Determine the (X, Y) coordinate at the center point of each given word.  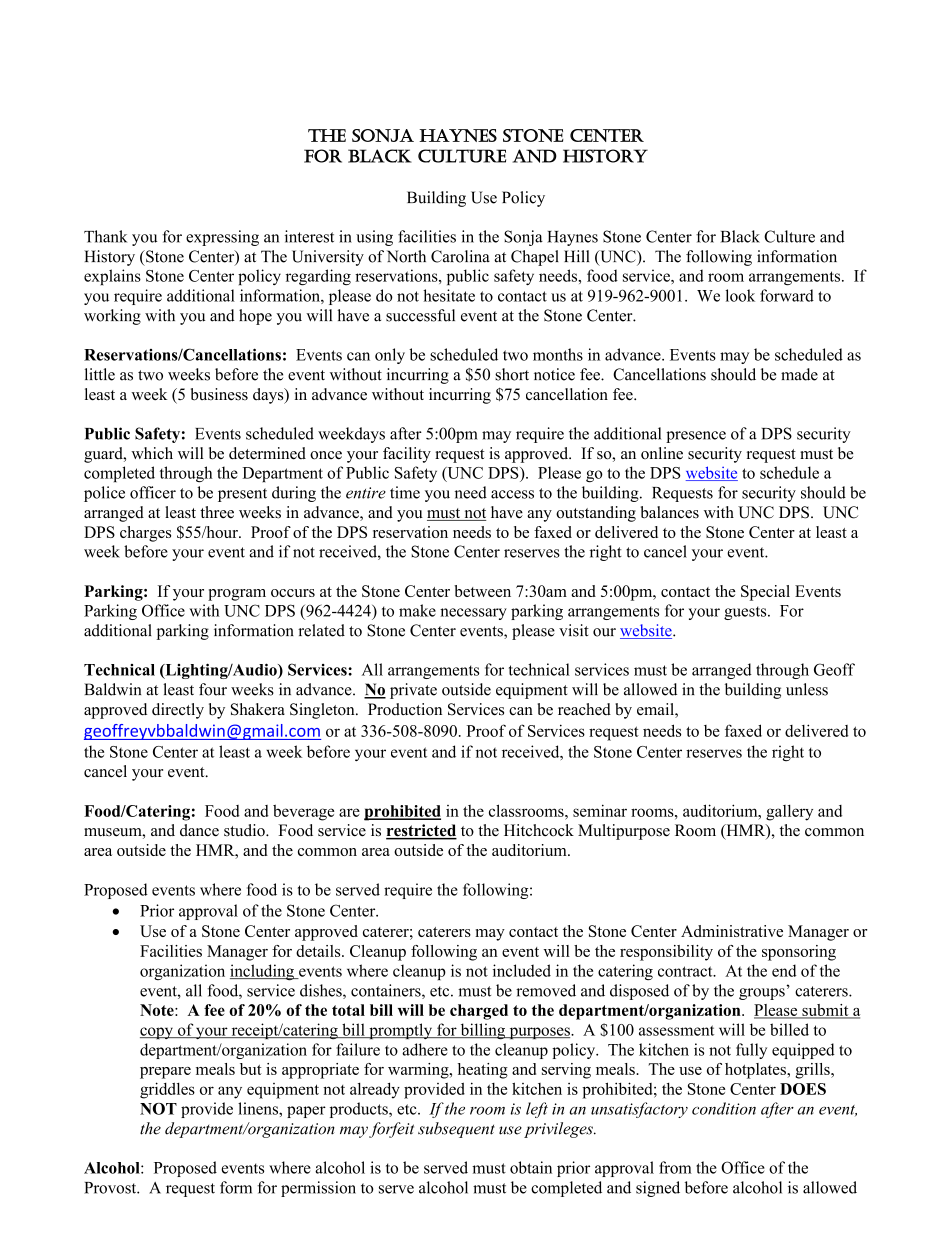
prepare (165, 1073)
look (740, 295)
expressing (222, 238)
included (522, 970)
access (512, 494)
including (263, 972)
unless (807, 689)
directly (178, 711)
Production (405, 709)
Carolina (460, 256)
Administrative (732, 931)
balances (670, 512)
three (217, 512)
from (675, 1167)
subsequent (456, 1130)
